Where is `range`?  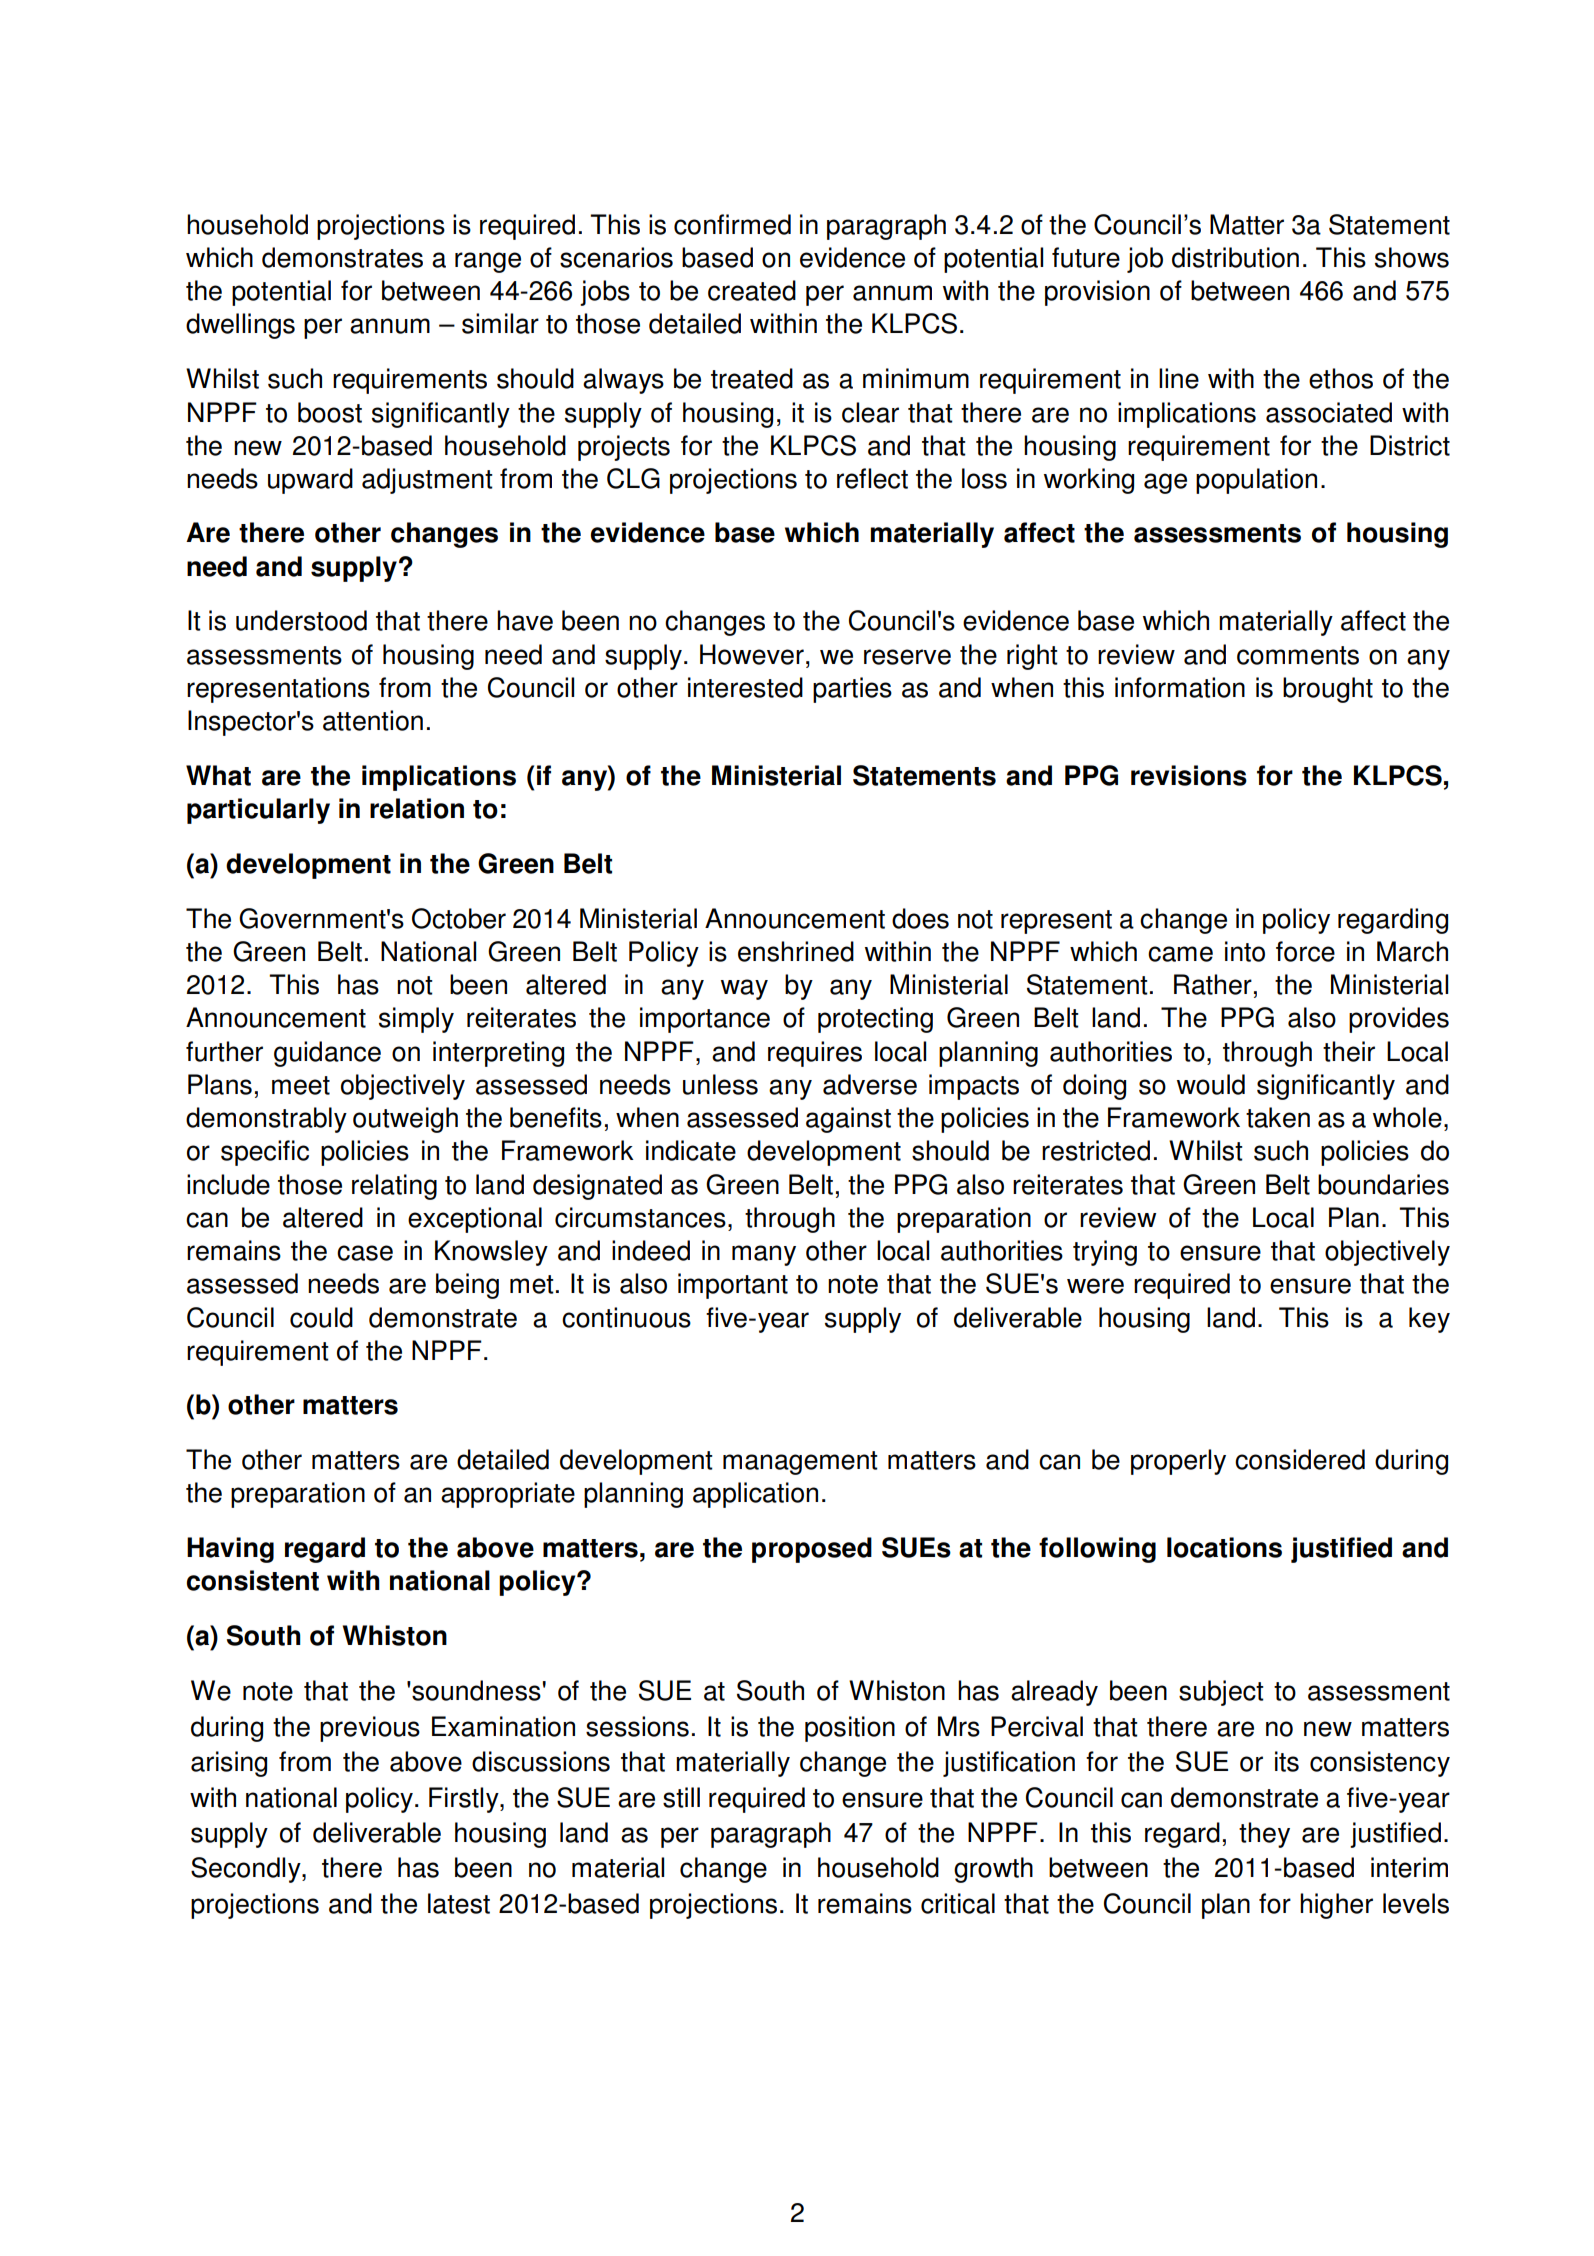
range is located at coordinates (488, 262).
